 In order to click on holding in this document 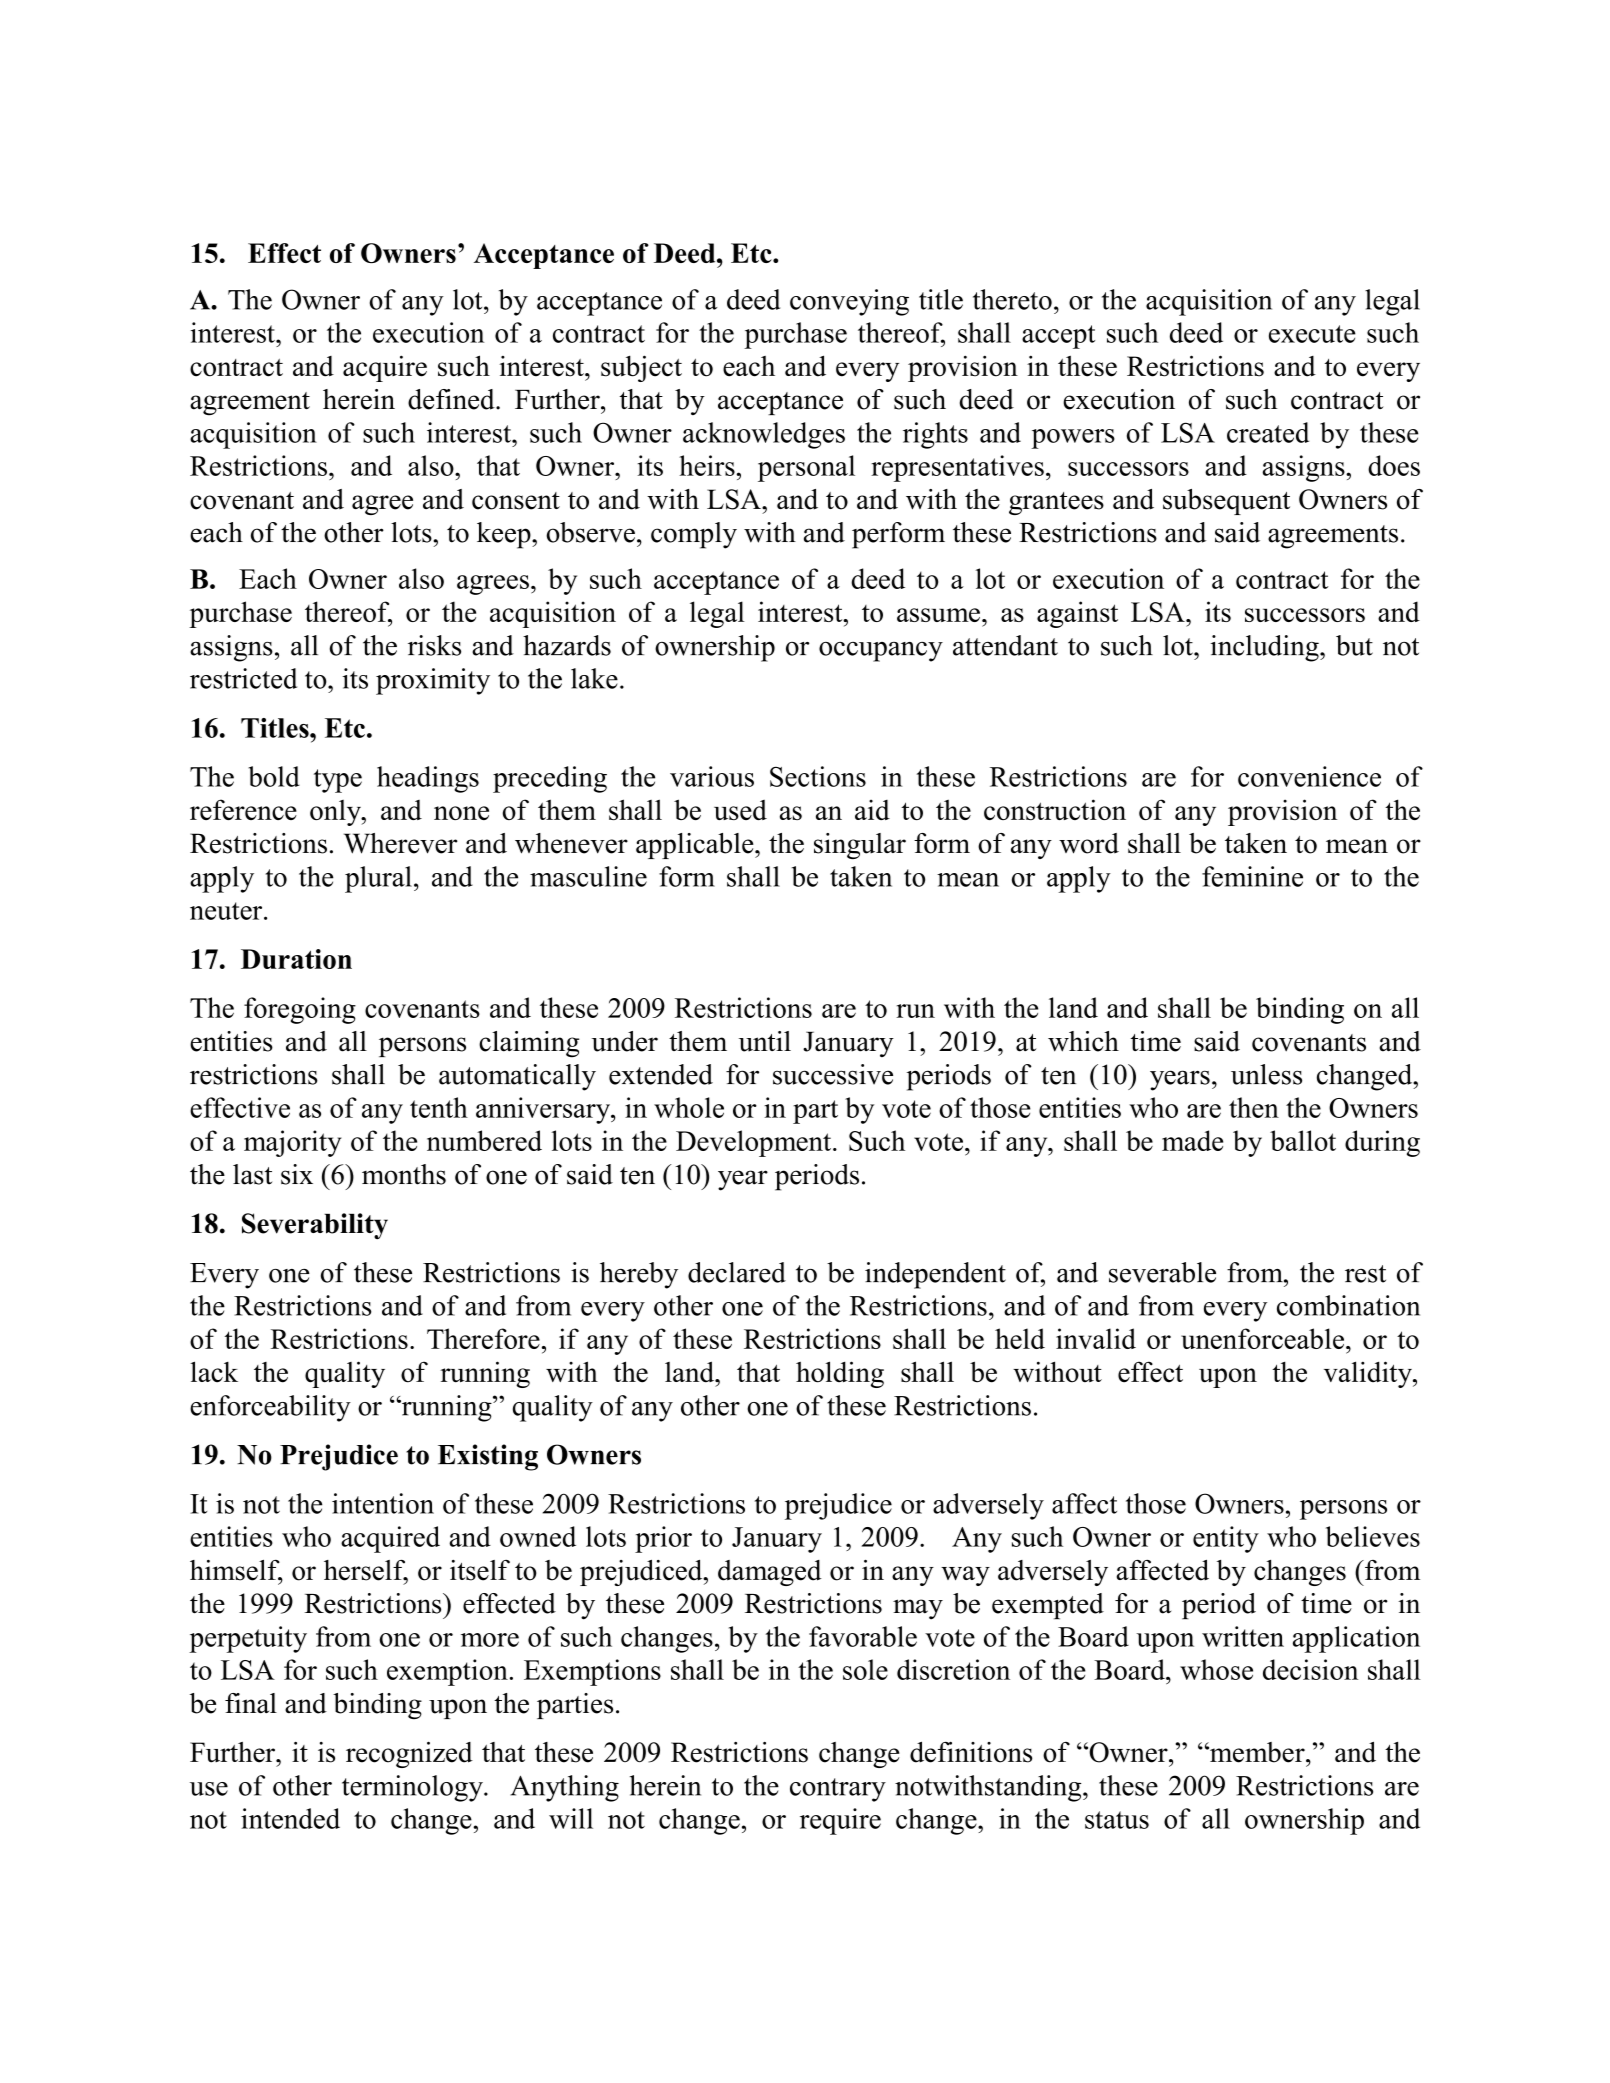, I will do `click(840, 1374)`.
